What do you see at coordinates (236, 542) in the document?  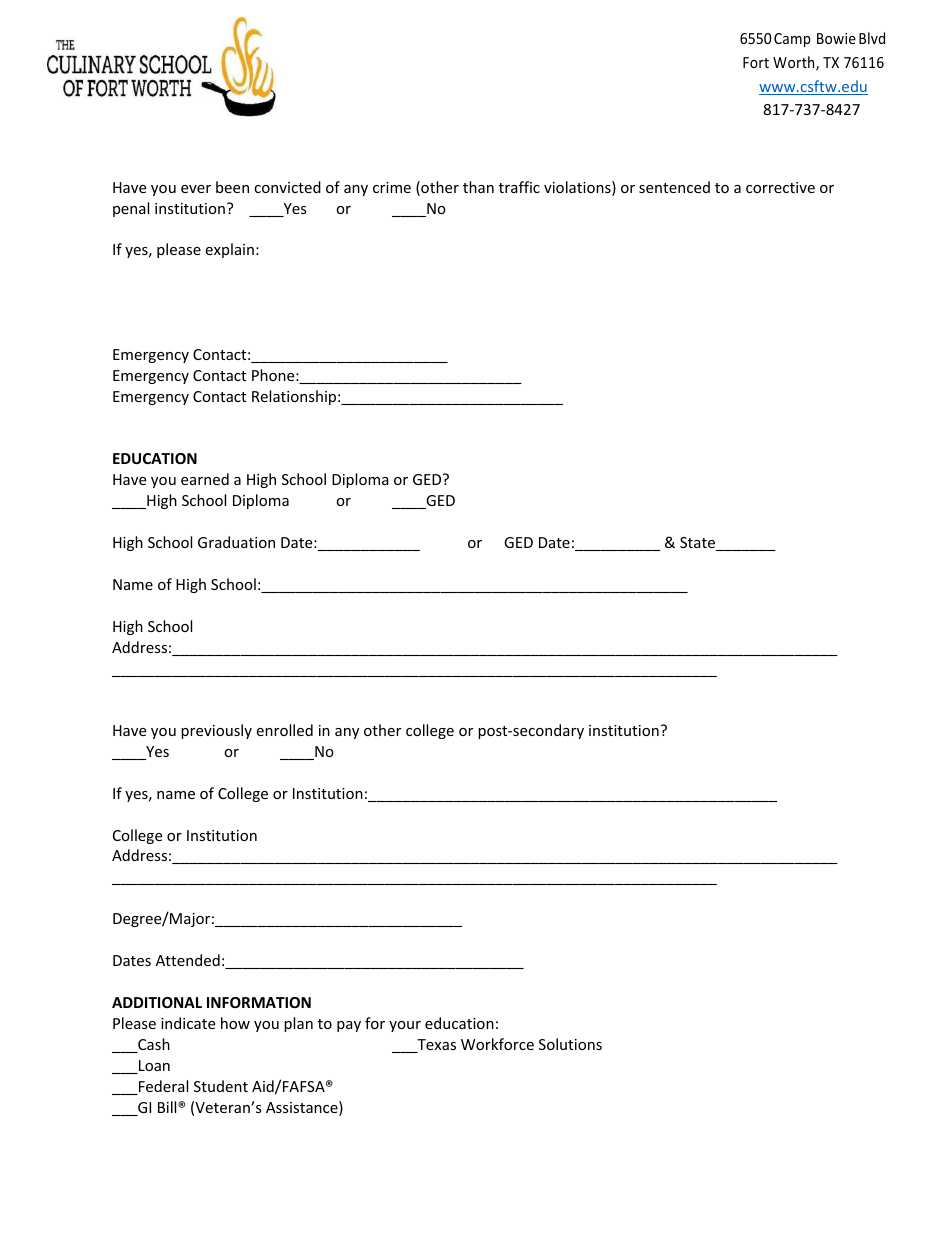 I see `Graduation` at bounding box center [236, 542].
